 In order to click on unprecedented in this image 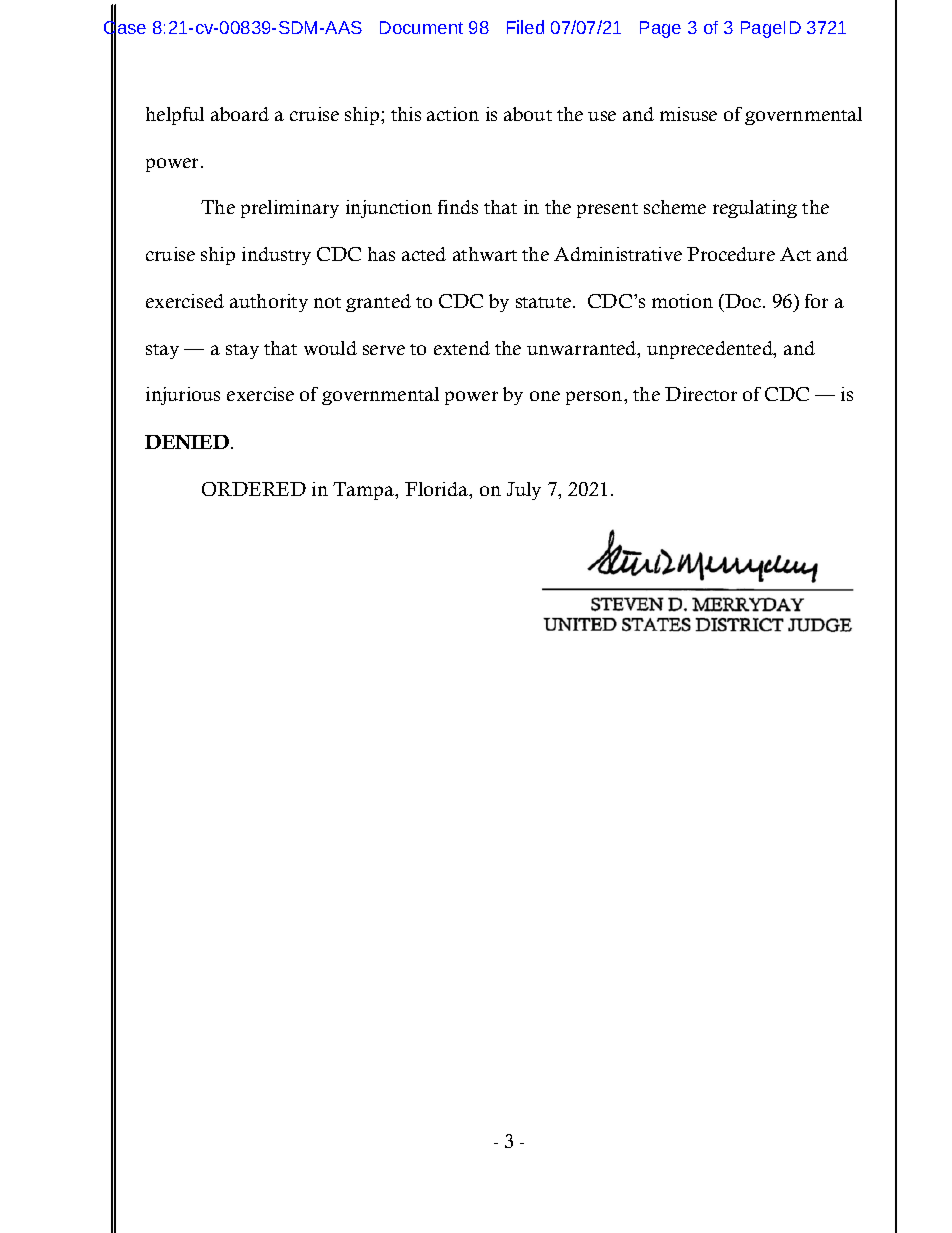, I will do `click(711, 350)`.
